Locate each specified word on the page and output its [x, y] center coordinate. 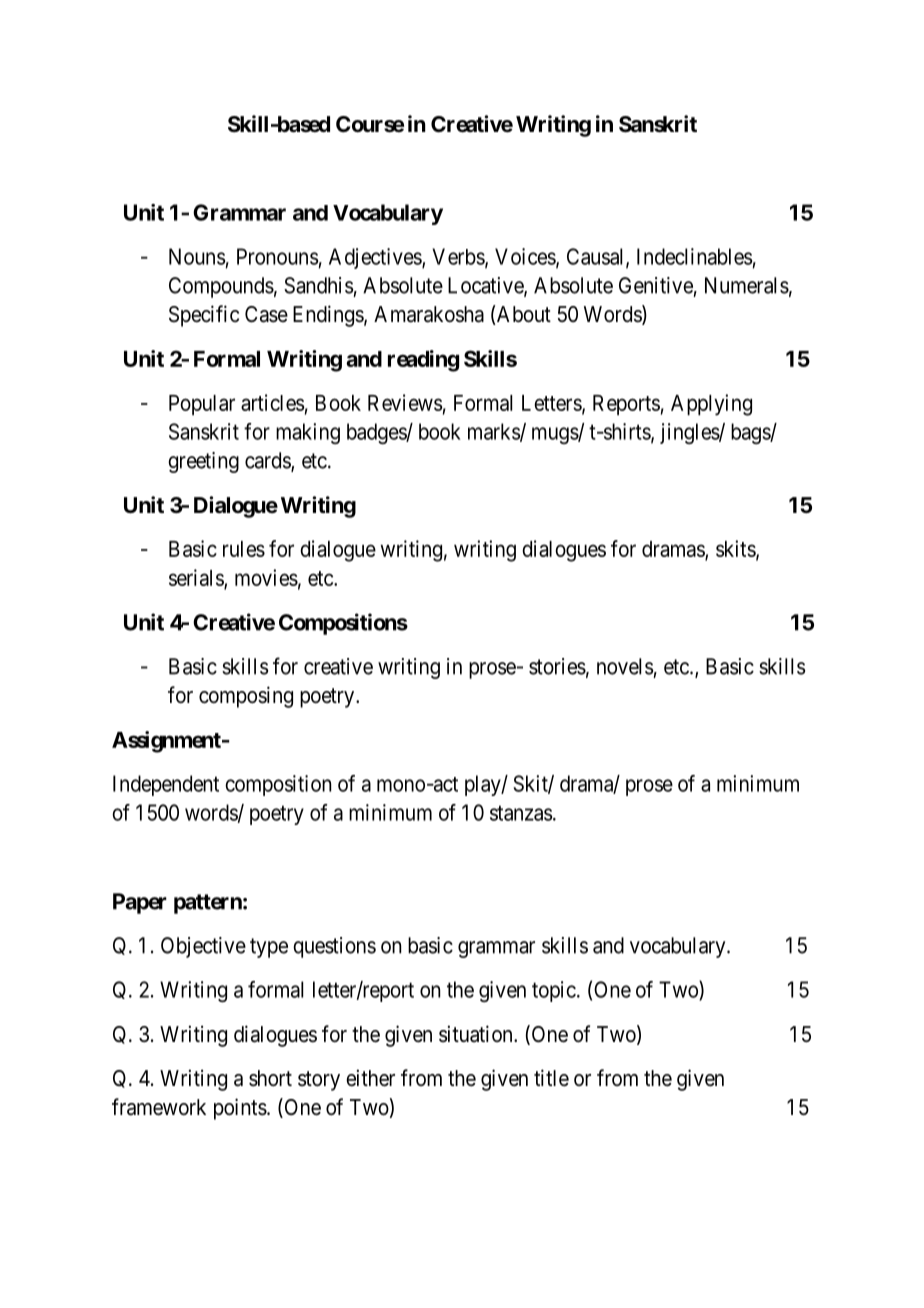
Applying [711, 405]
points [240, 1109]
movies [266, 577]
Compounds [221, 287]
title [551, 1078]
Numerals [747, 285]
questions [334, 947]
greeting [203, 462]
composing [246, 697]
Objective [203, 947]
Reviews [405, 402]
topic [554, 991]
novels [625, 666]
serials [197, 578]
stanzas [521, 813]
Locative [486, 286]
